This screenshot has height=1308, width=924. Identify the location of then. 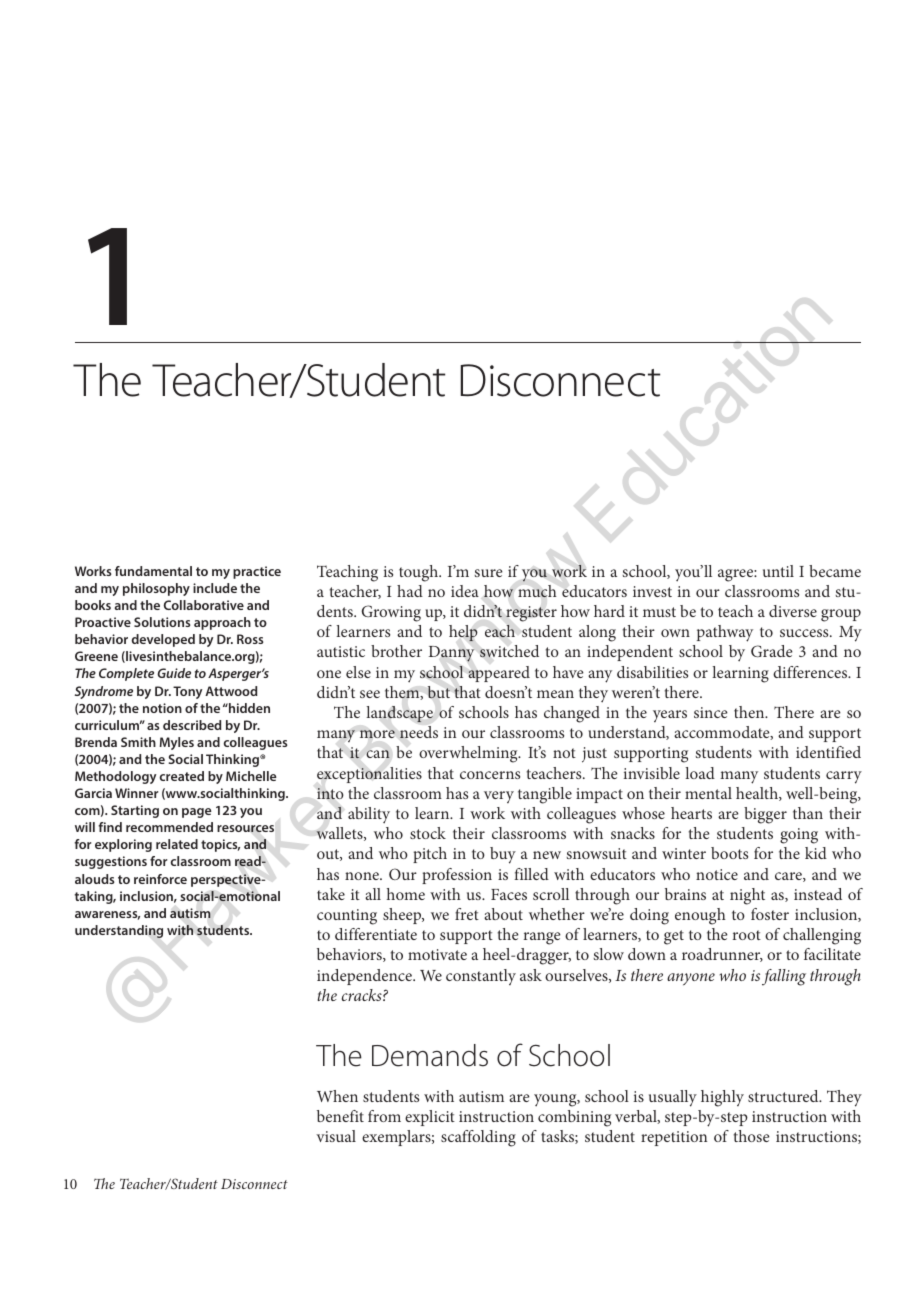
(750, 712).
